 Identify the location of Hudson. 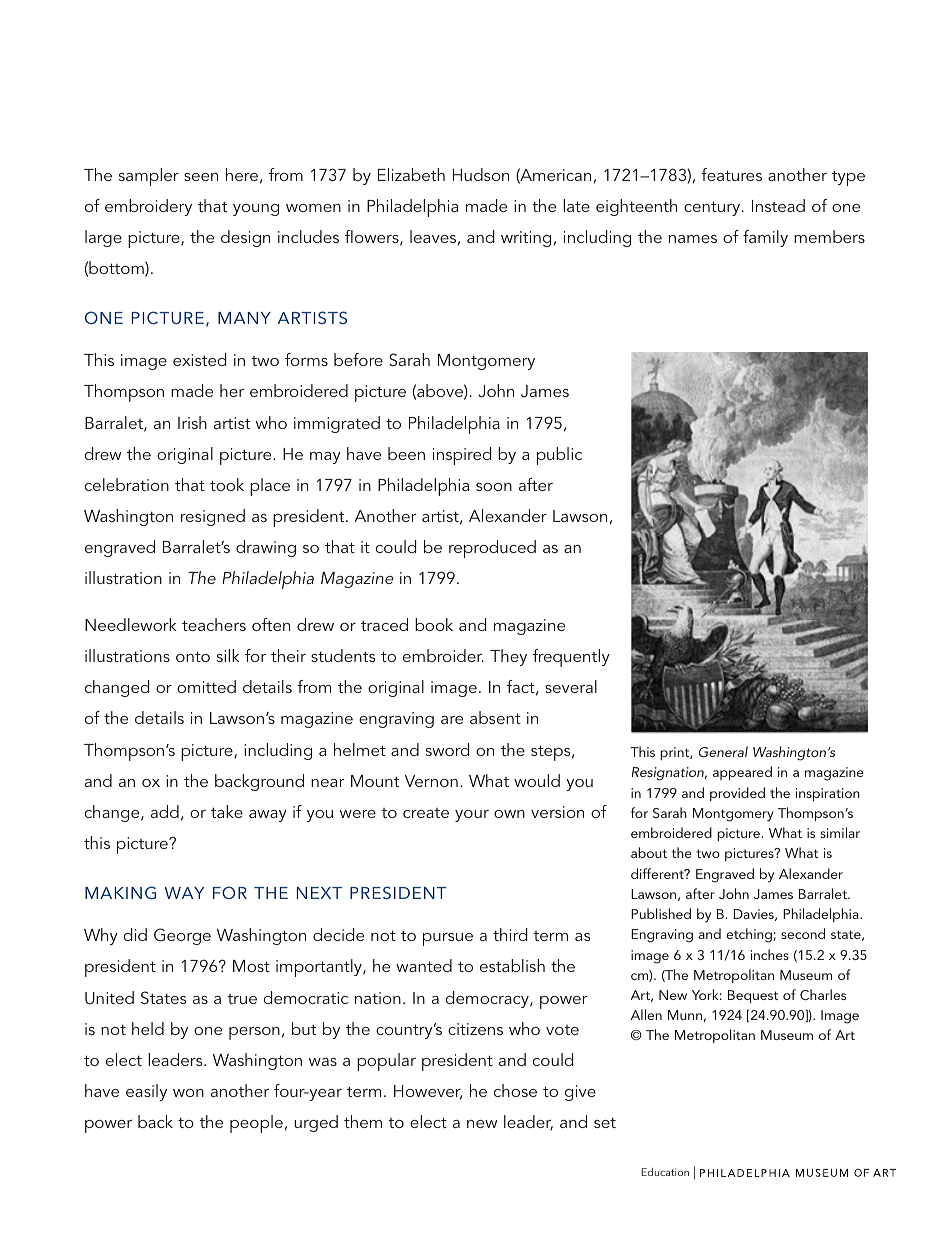
(481, 174).
